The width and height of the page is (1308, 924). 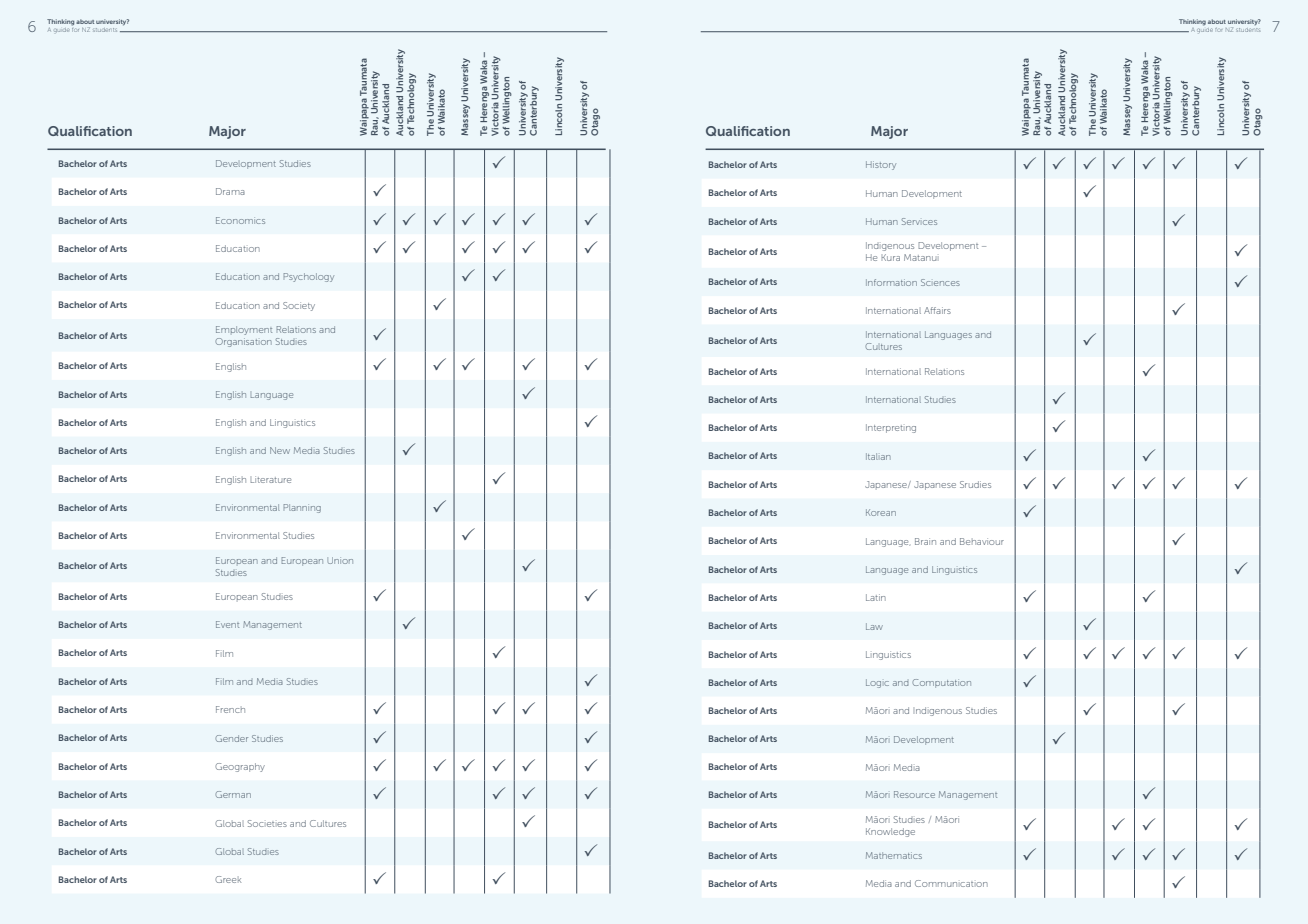 I want to click on History, so click(x=881, y=165).
